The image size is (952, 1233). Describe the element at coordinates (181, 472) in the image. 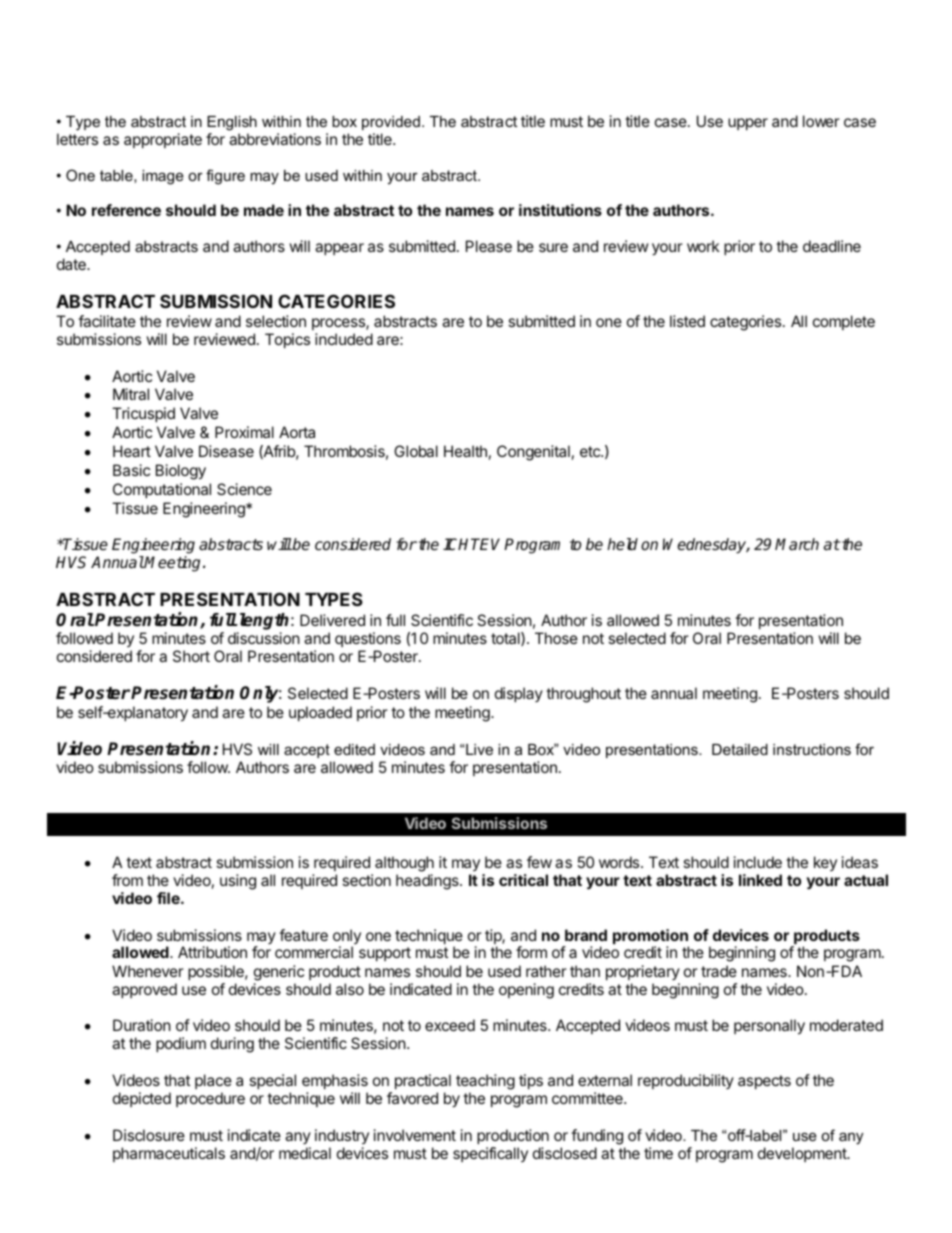

I see `Biology` at that location.
